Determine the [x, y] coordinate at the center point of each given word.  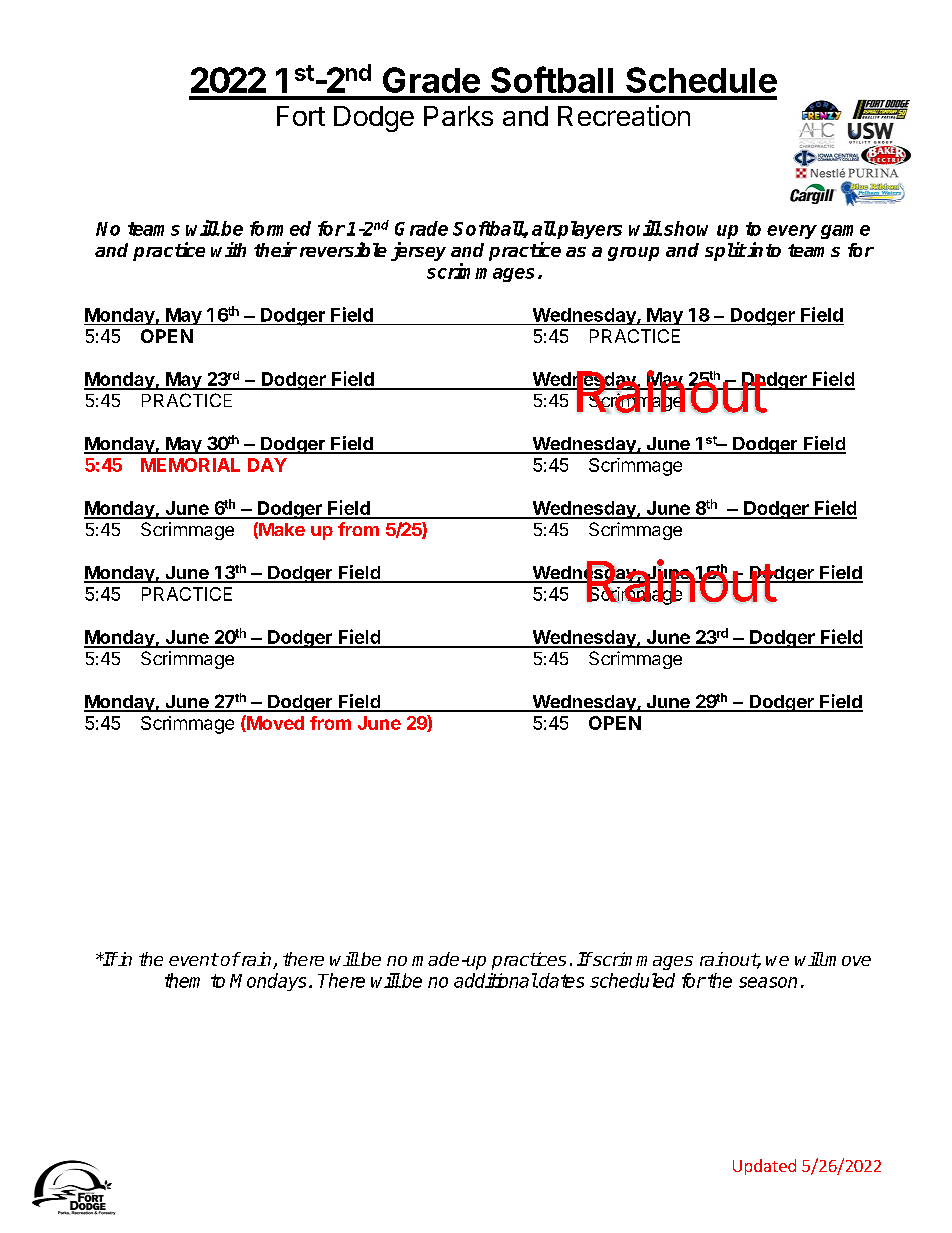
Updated [764, 1167]
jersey [418, 251]
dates [560, 980]
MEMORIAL [190, 465]
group [633, 254]
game [845, 232]
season [768, 982]
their [275, 249]
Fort [301, 116]
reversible [343, 249]
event [193, 959]
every [792, 232]
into [763, 249]
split [725, 251]
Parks [458, 116]
